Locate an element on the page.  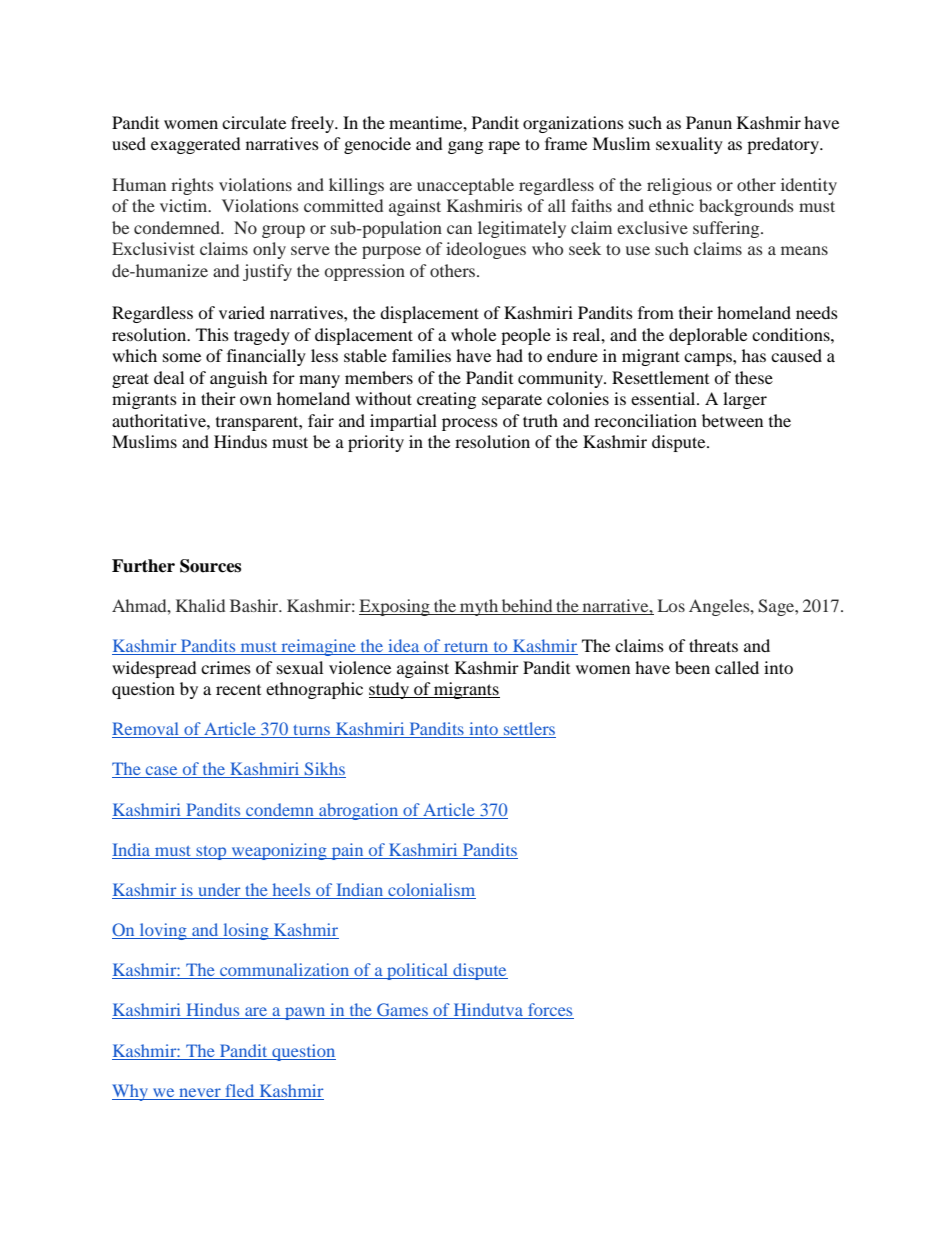
never is located at coordinates (200, 1092).
